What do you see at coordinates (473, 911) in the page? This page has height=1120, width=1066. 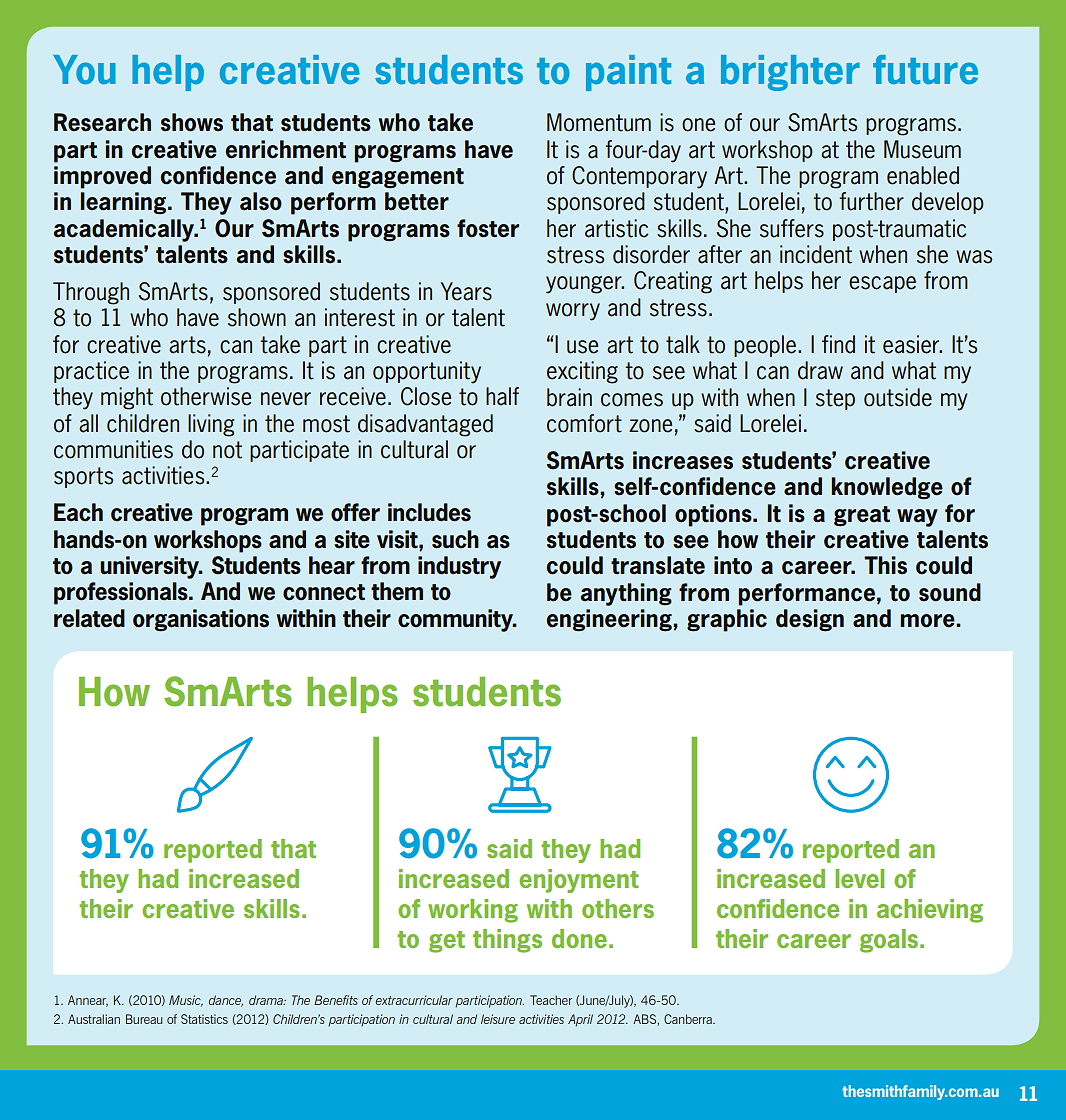 I see `working` at bounding box center [473, 911].
